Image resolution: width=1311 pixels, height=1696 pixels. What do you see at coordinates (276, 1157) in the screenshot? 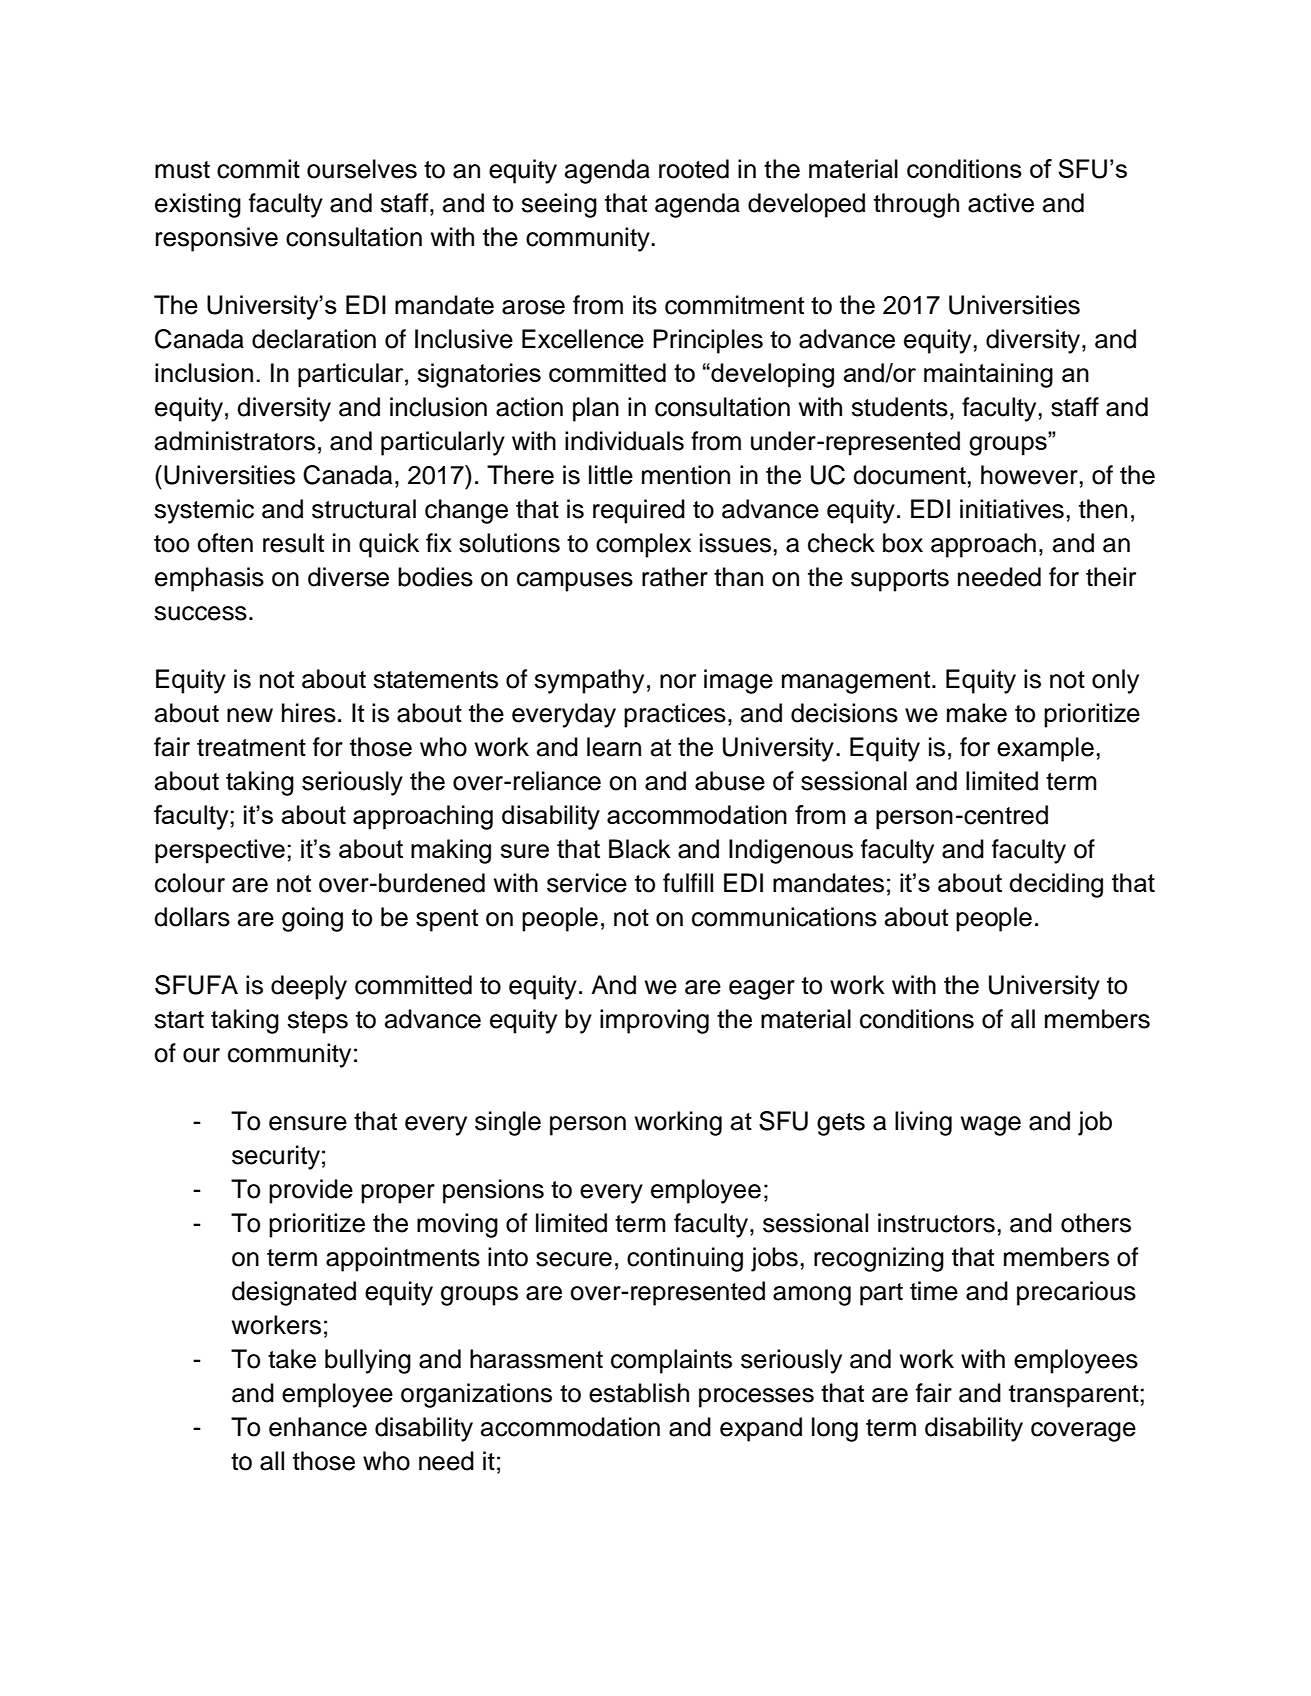
I see `security` at bounding box center [276, 1157].
